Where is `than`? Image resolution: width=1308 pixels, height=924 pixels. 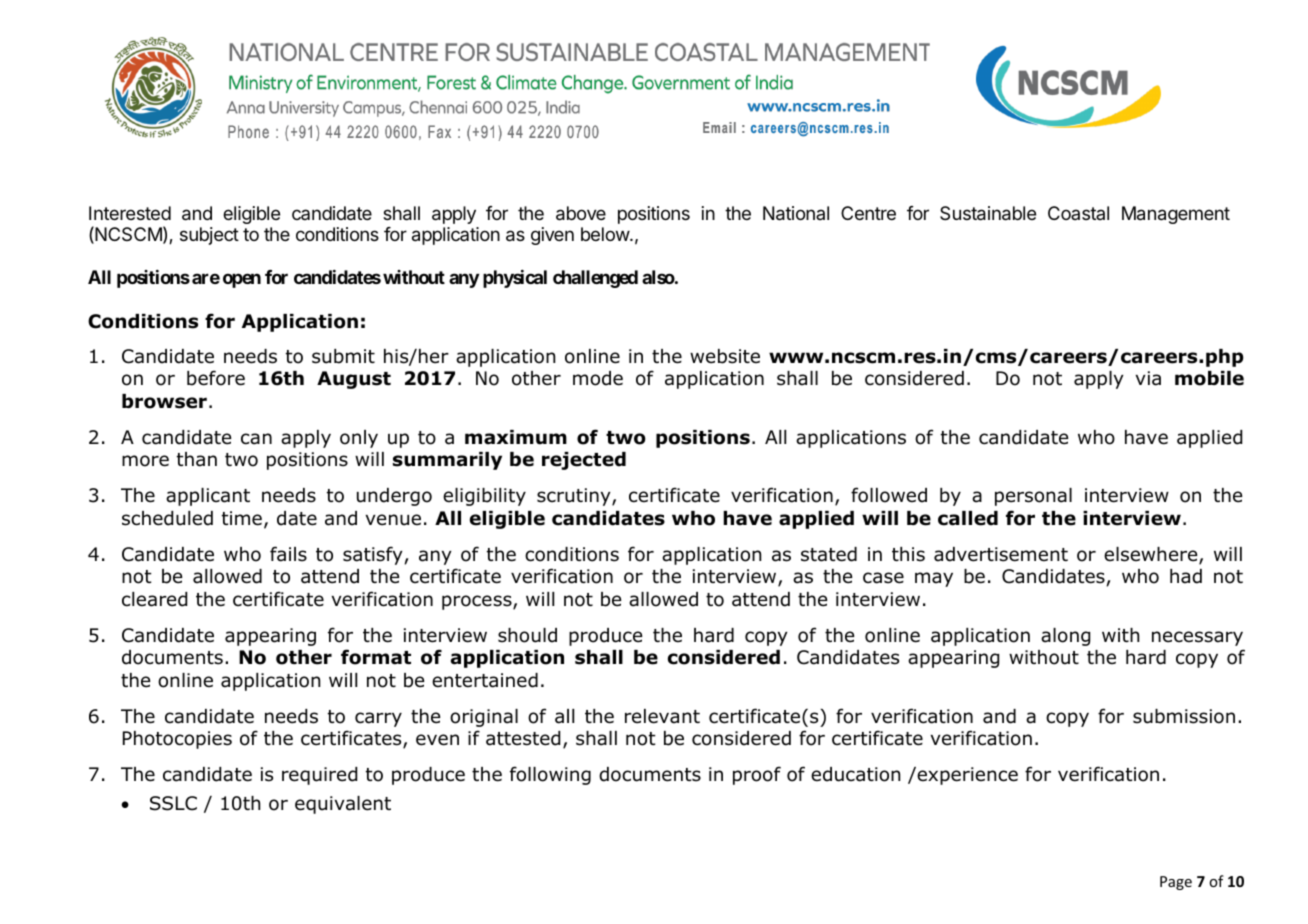
than is located at coordinates (197, 459).
